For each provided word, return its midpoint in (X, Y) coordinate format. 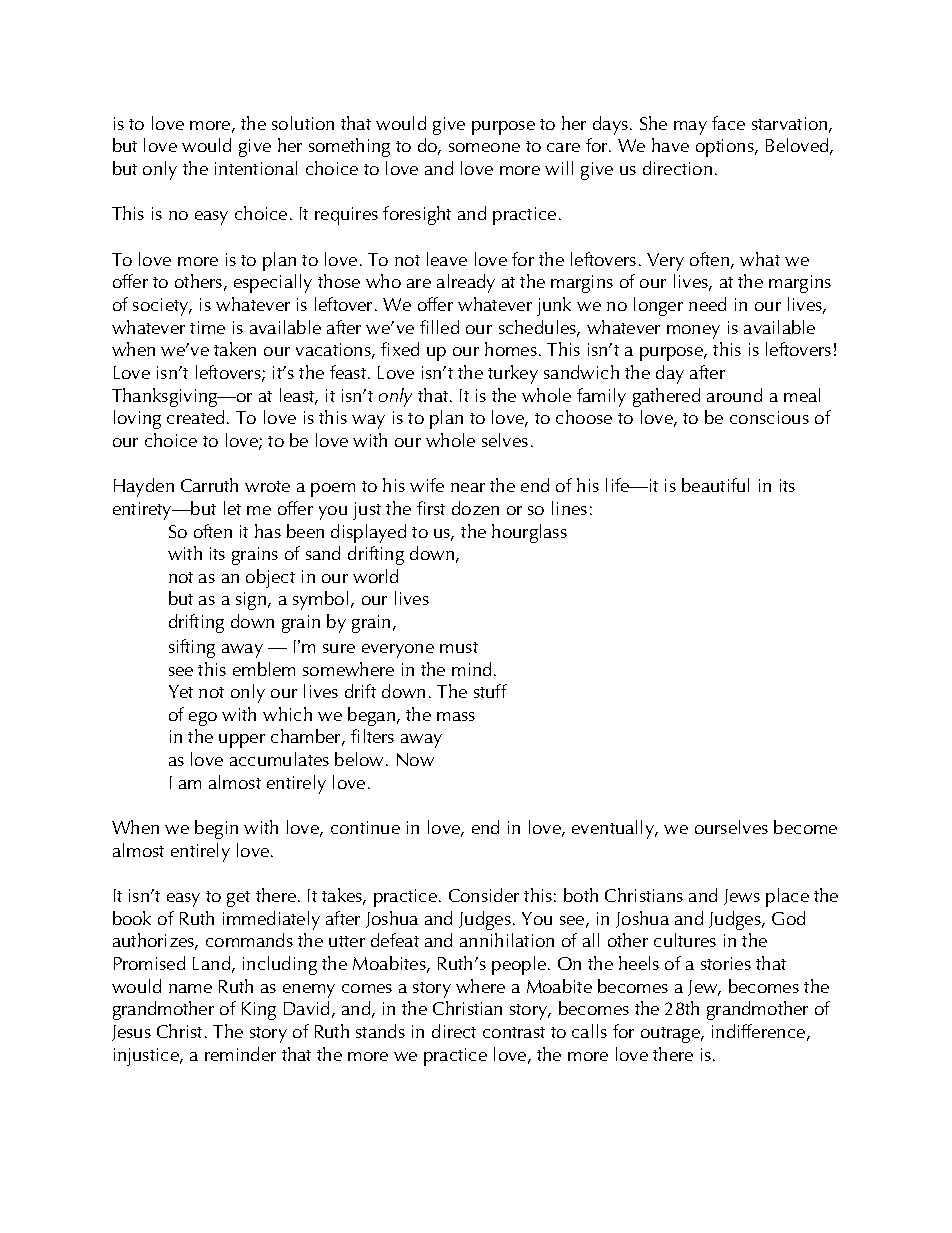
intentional (256, 168)
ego (203, 719)
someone (484, 147)
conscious (769, 417)
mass (456, 716)
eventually (614, 829)
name (190, 988)
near (468, 487)
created (197, 417)
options (726, 148)
